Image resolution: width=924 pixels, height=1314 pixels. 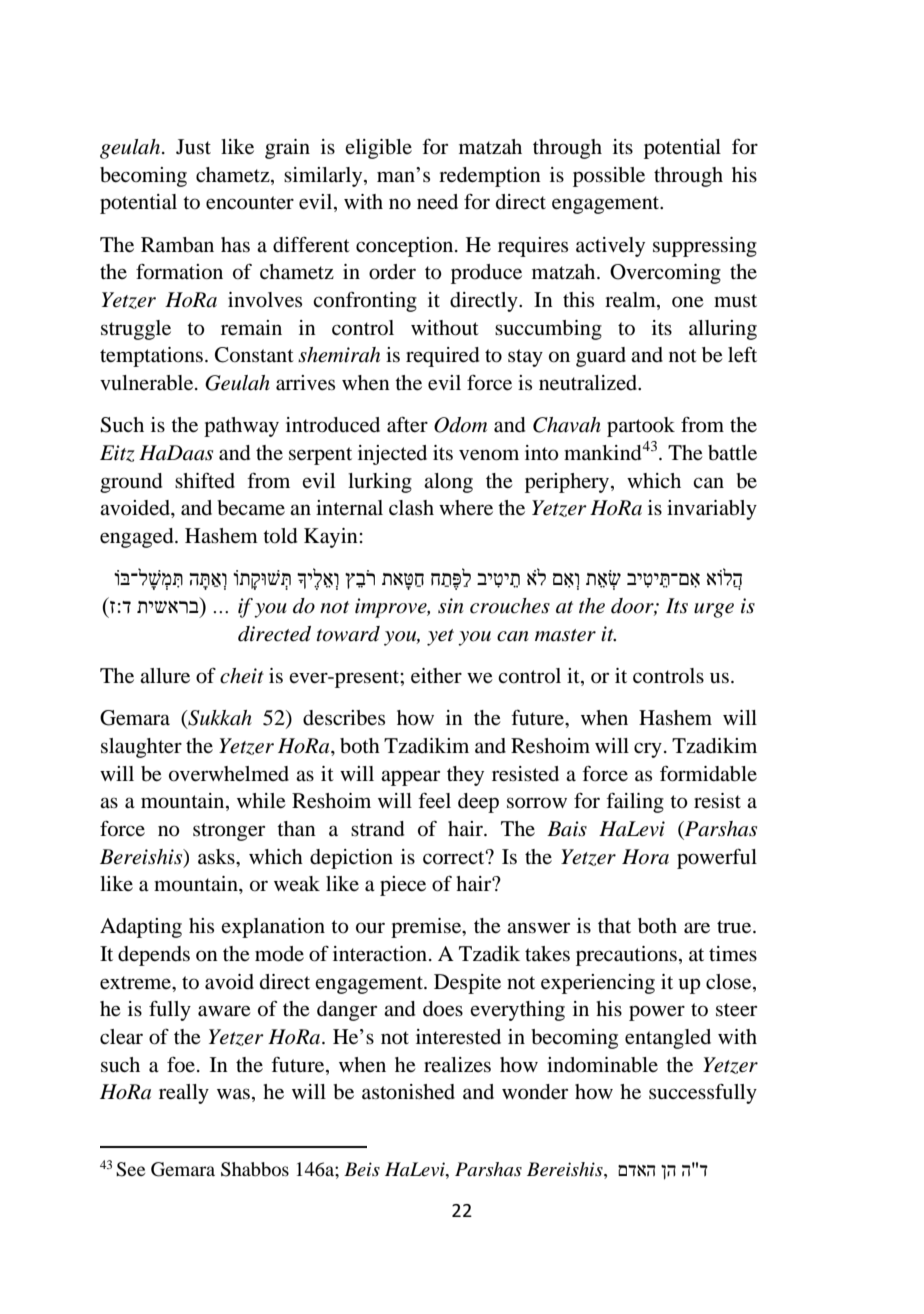 What do you see at coordinates (193, 147) in the page?
I see `Just` at bounding box center [193, 147].
